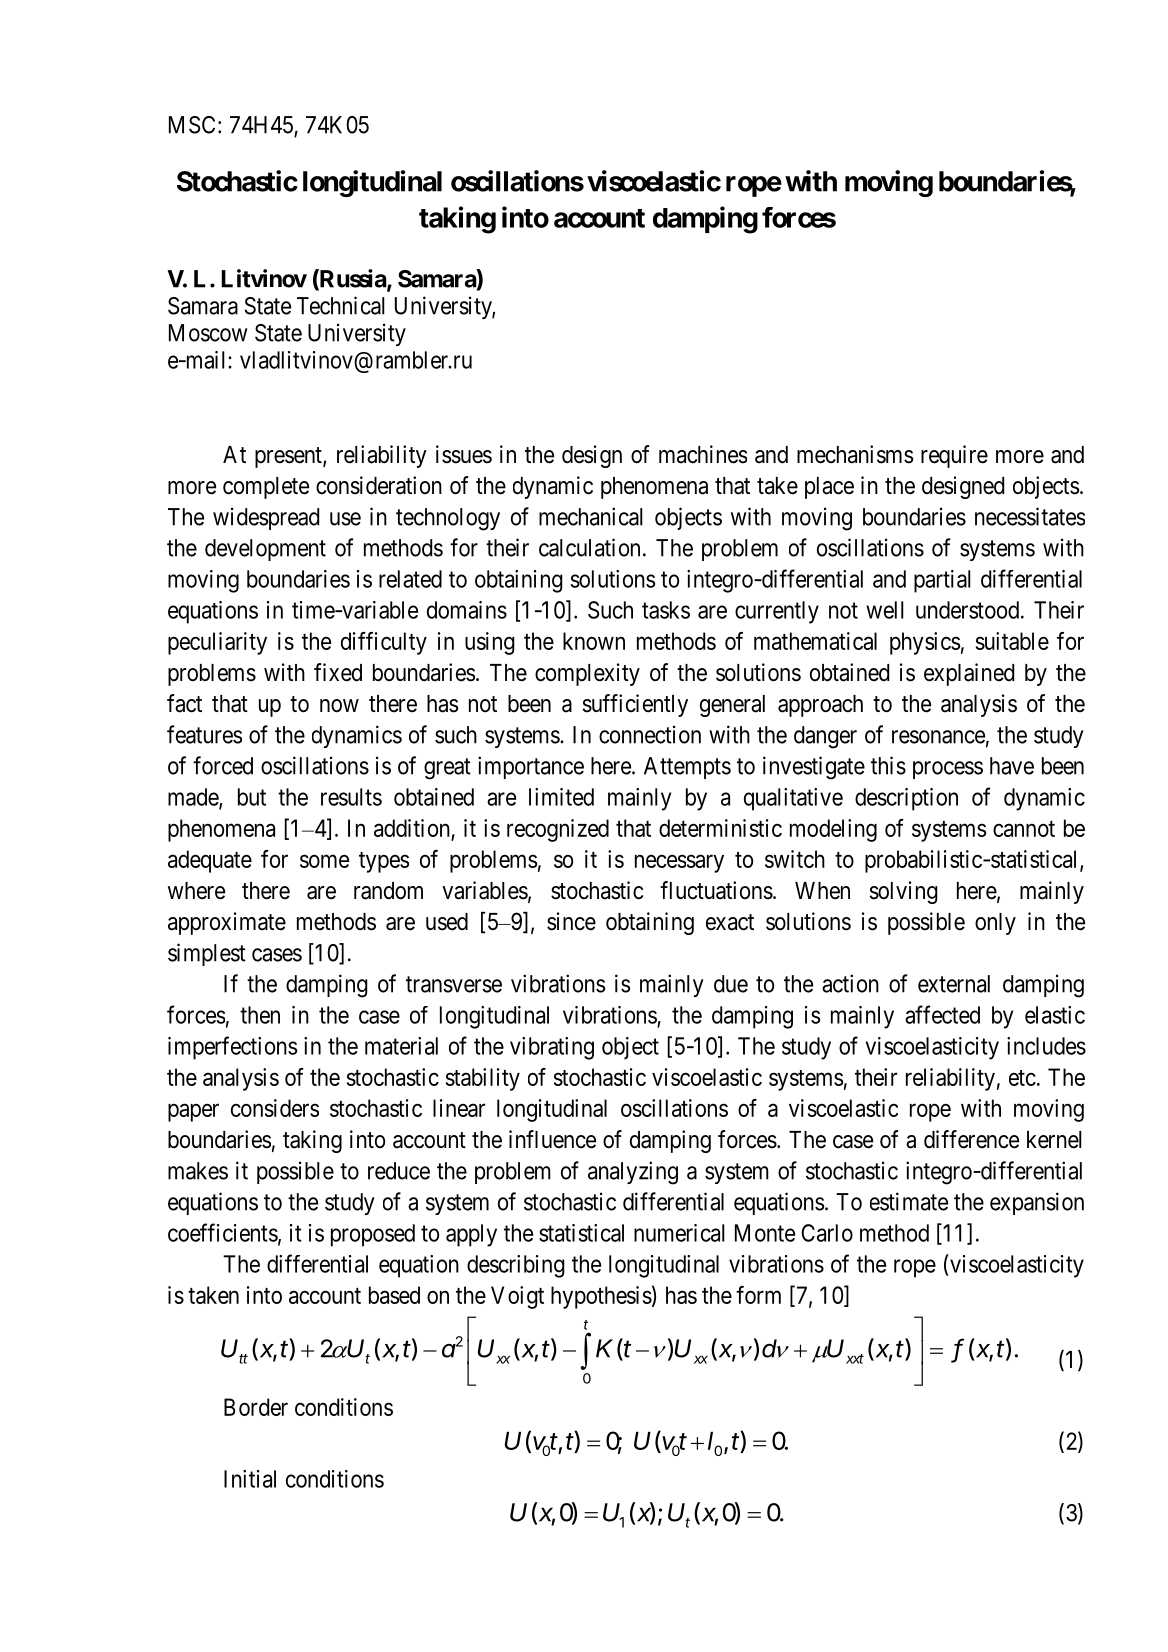 The width and height of the image is (1168, 1652). Describe the element at coordinates (552, 1048) in the image. I see `vibrating` at that location.
